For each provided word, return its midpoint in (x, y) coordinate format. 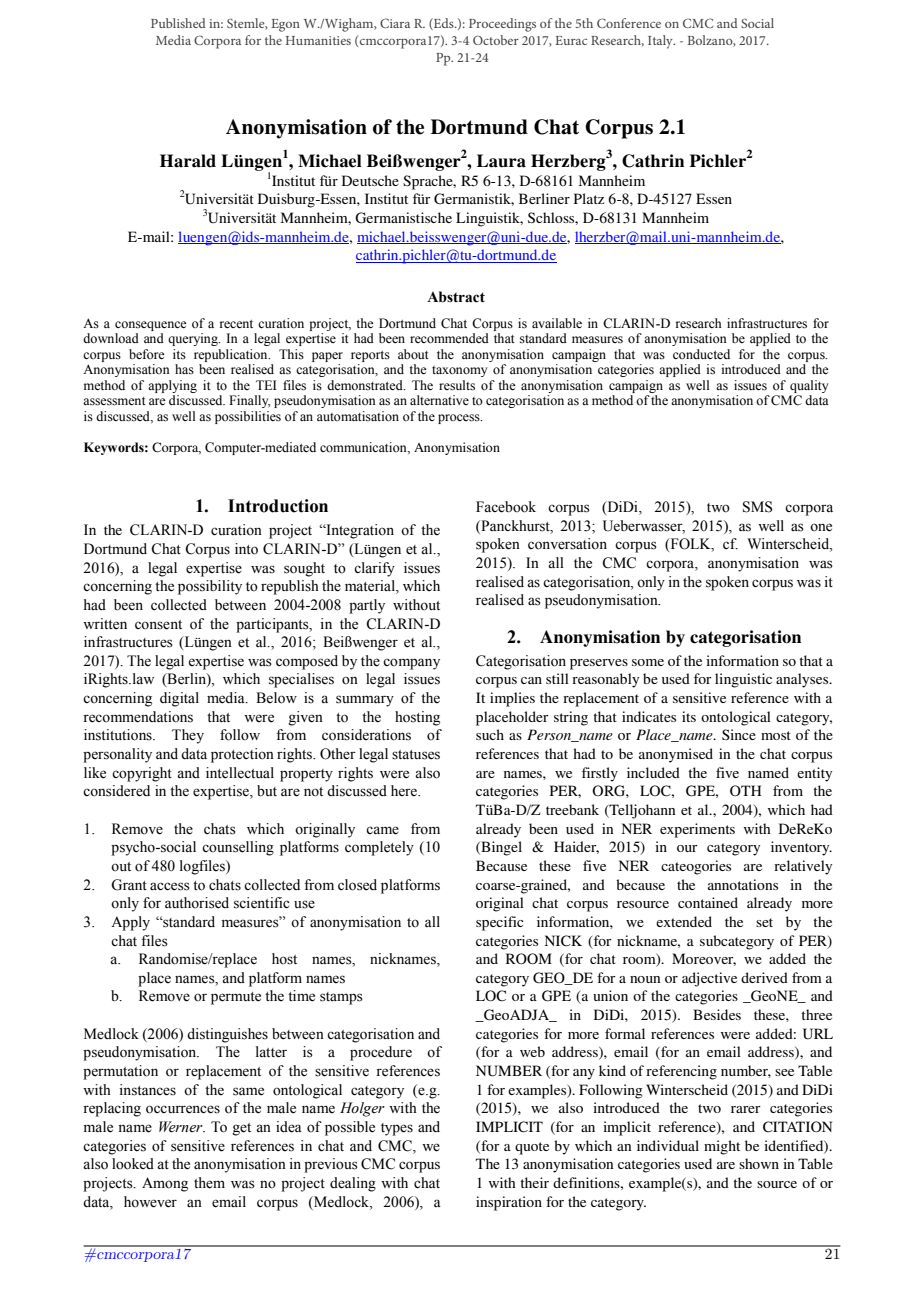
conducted (701, 354)
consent (158, 625)
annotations (743, 884)
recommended (449, 338)
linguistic (743, 680)
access (170, 886)
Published (178, 23)
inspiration (509, 1203)
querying (194, 339)
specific (500, 923)
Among (165, 1184)
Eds (444, 24)
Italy (661, 42)
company (411, 664)
